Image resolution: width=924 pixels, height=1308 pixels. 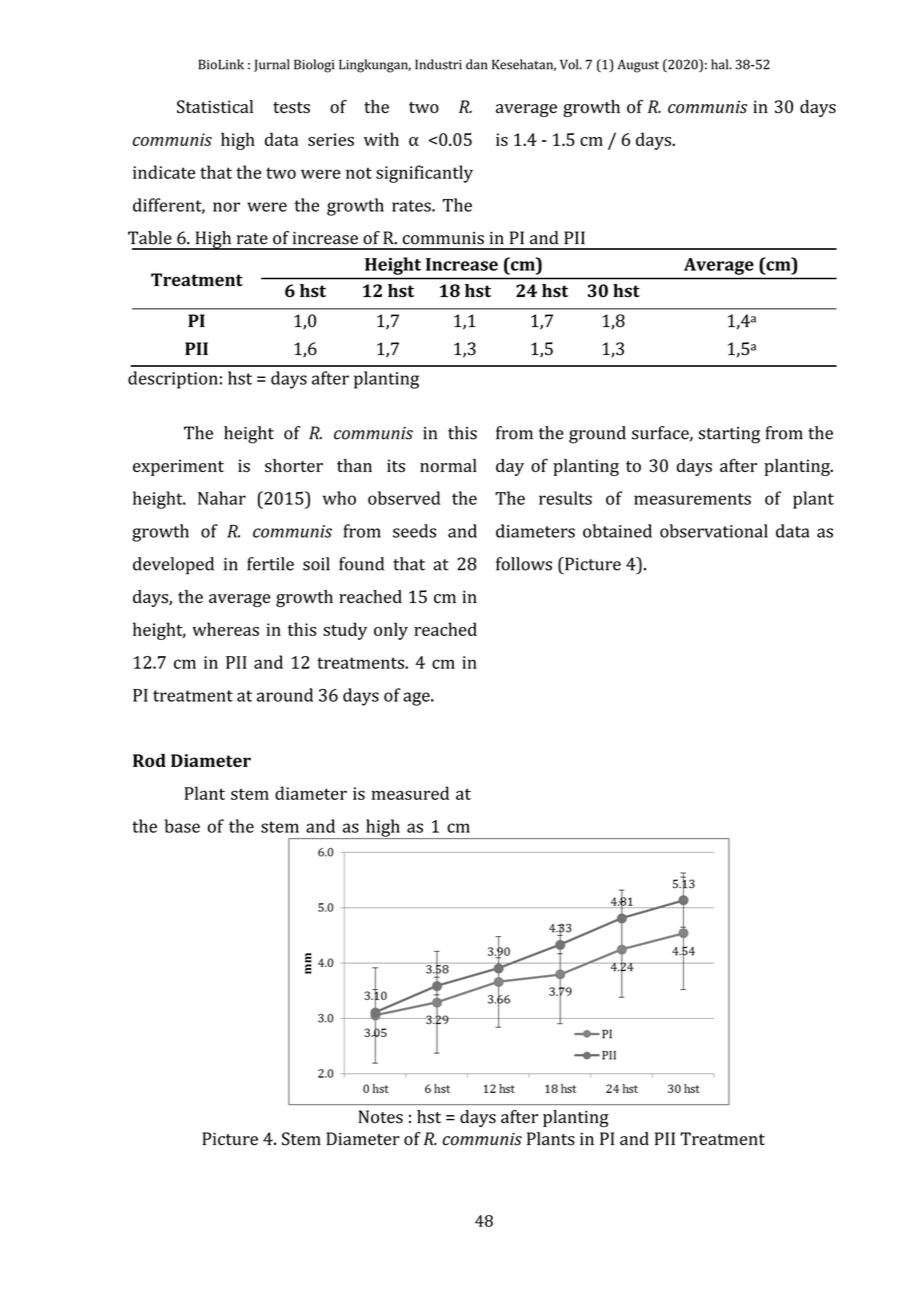 What do you see at coordinates (178, 467) in the page?
I see `experiment` at bounding box center [178, 467].
